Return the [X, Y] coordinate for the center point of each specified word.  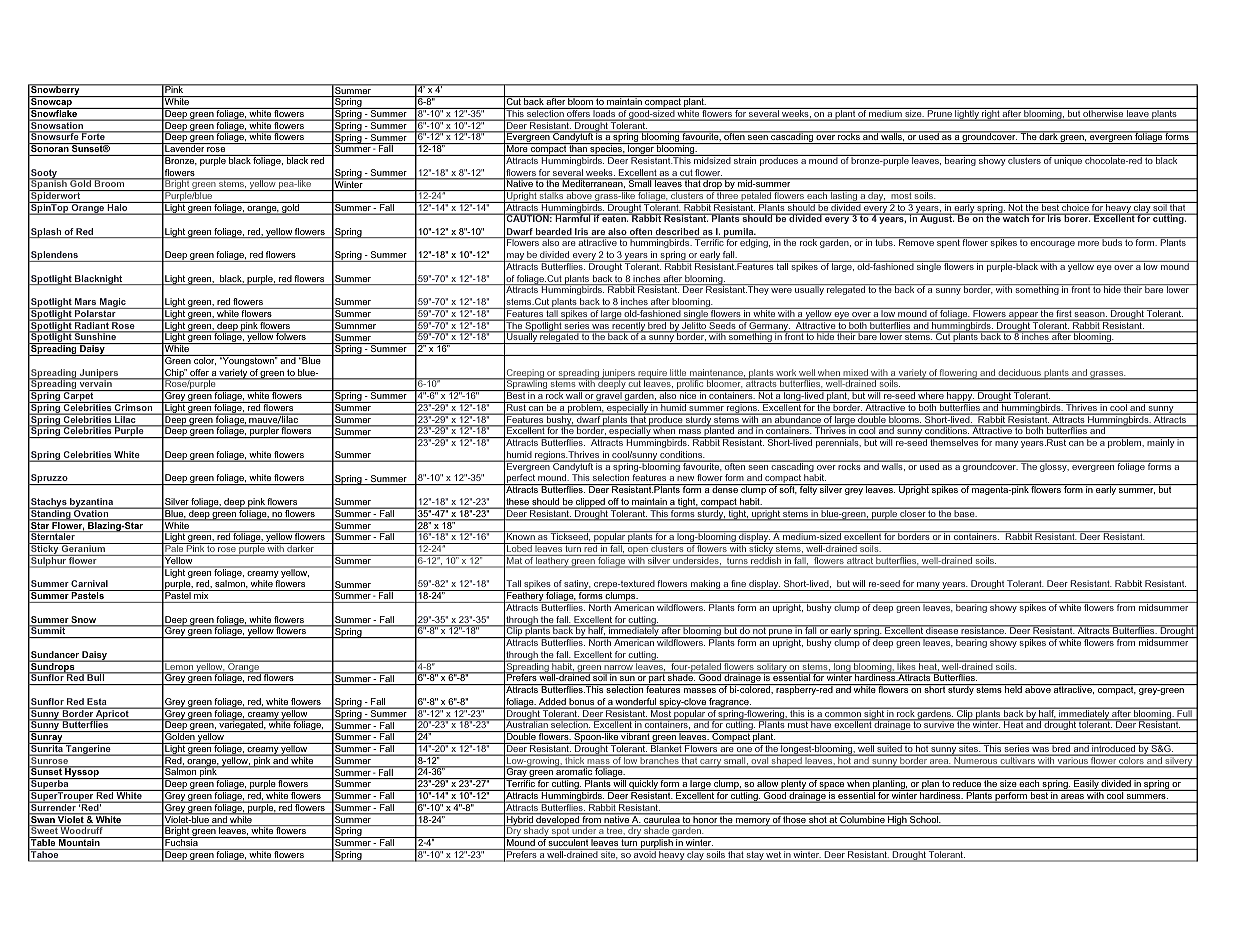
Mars [85, 301]
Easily [1086, 784]
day [876, 196]
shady [536, 831]
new [686, 480]
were [781, 290]
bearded [554, 233]
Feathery [525, 596]
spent [948, 243]
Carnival [89, 583]
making [705, 585]
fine [738, 583]
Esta [97, 703]
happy [960, 396]
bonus [582, 703]
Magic [113, 303]
